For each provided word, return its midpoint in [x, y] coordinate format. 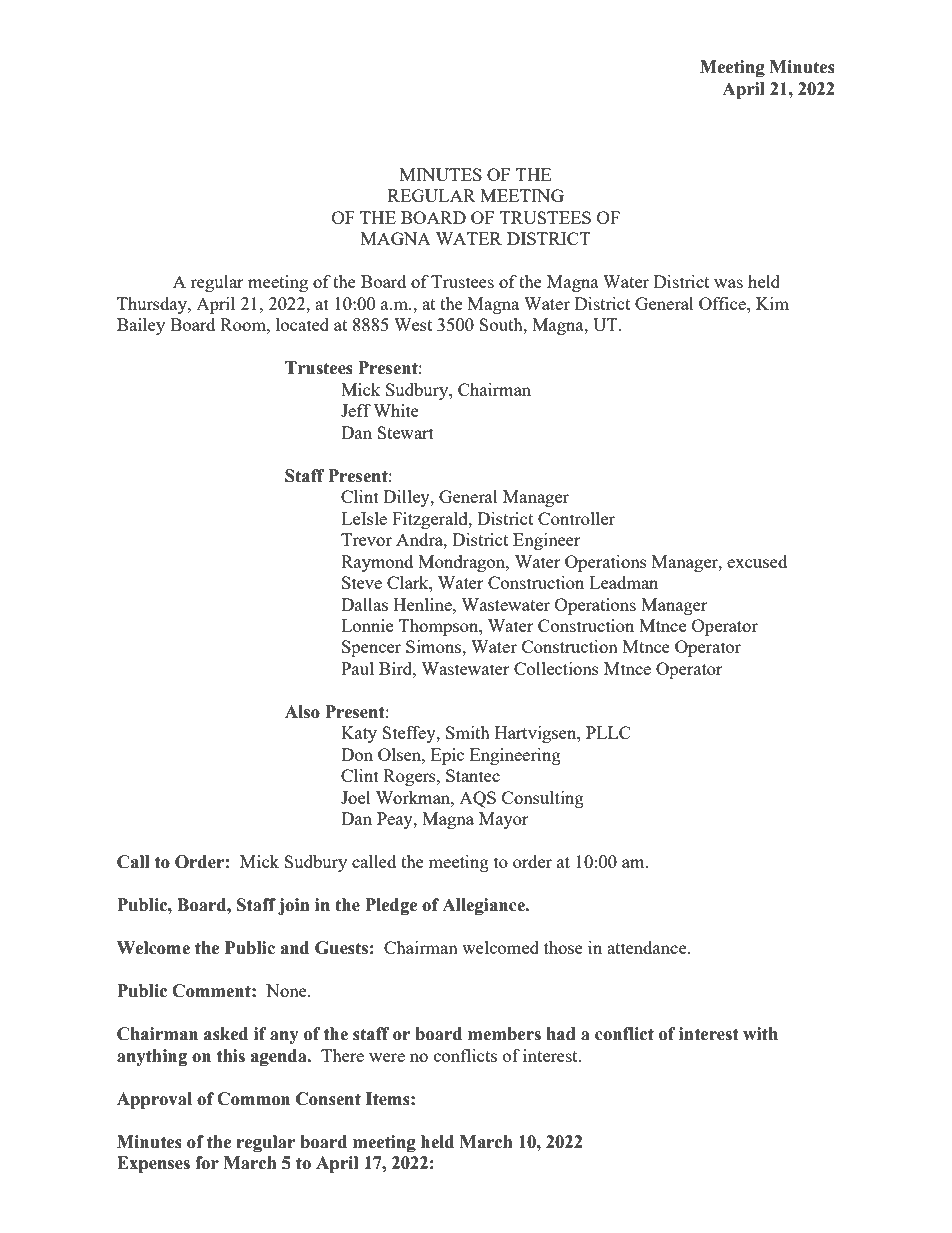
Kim [772, 303]
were [387, 1057]
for [207, 1163]
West [413, 324]
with [760, 1034]
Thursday [153, 305]
